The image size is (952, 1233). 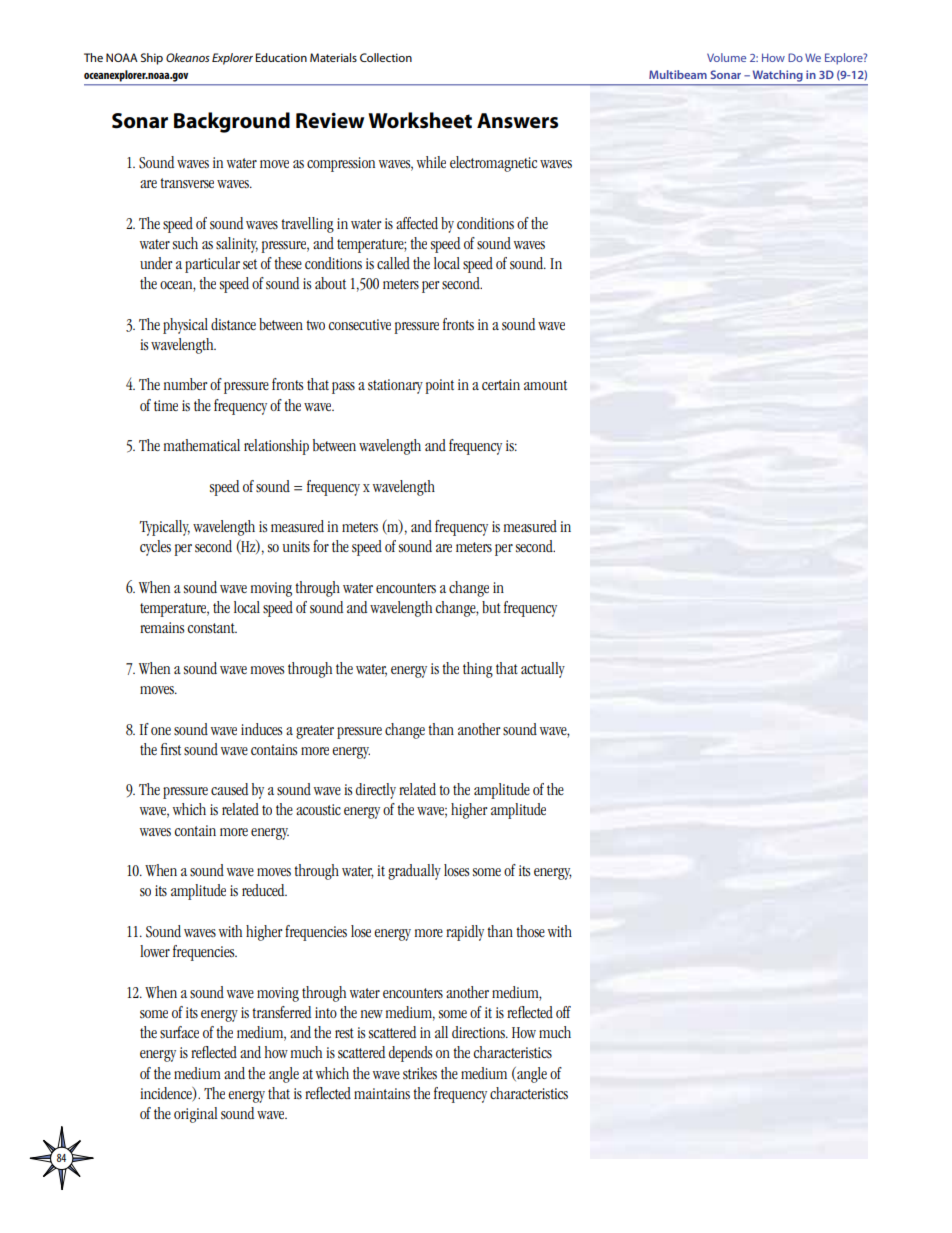 I want to click on Volume, so click(x=726, y=57).
